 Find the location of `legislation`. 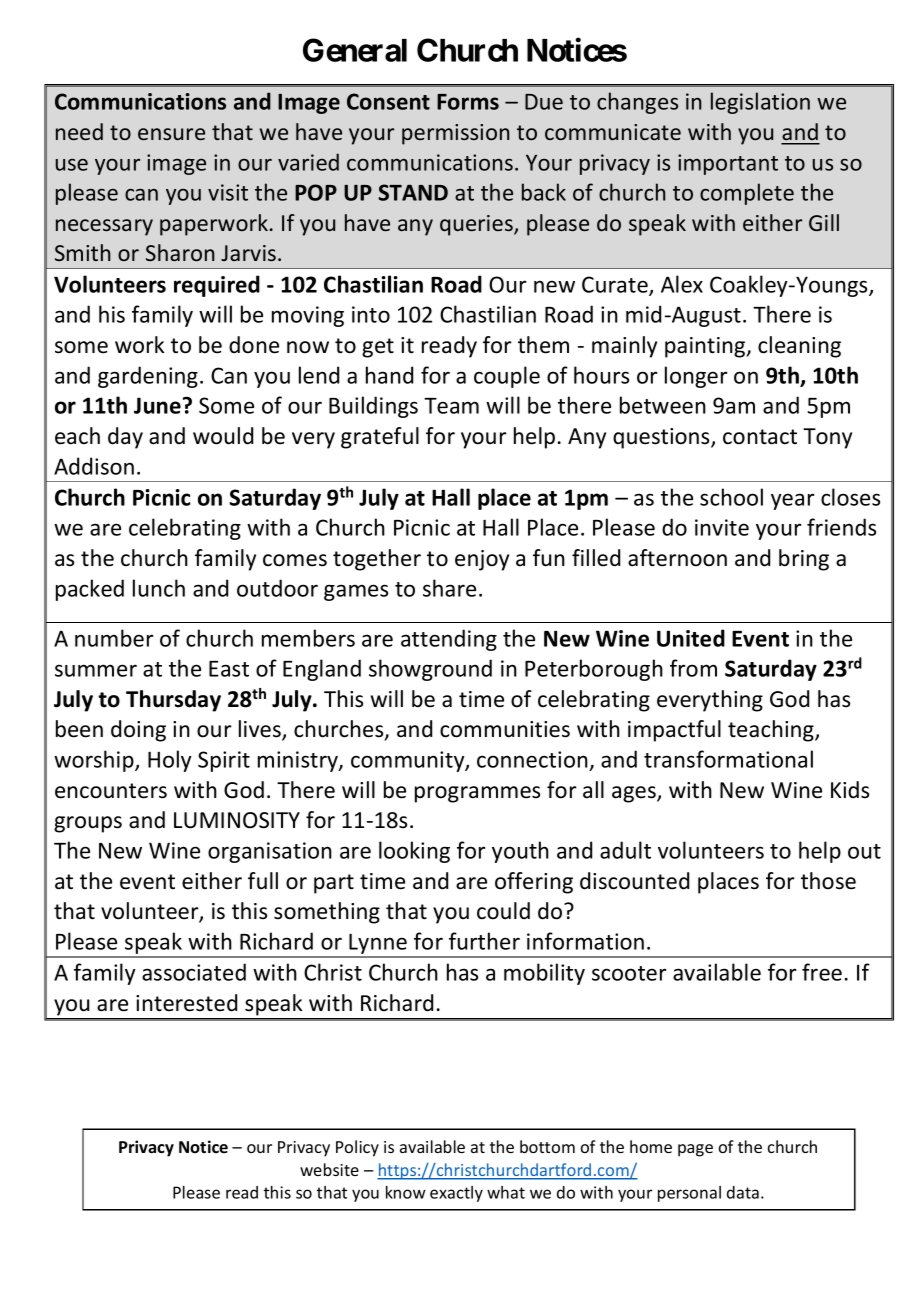

legislation is located at coordinates (760, 103).
